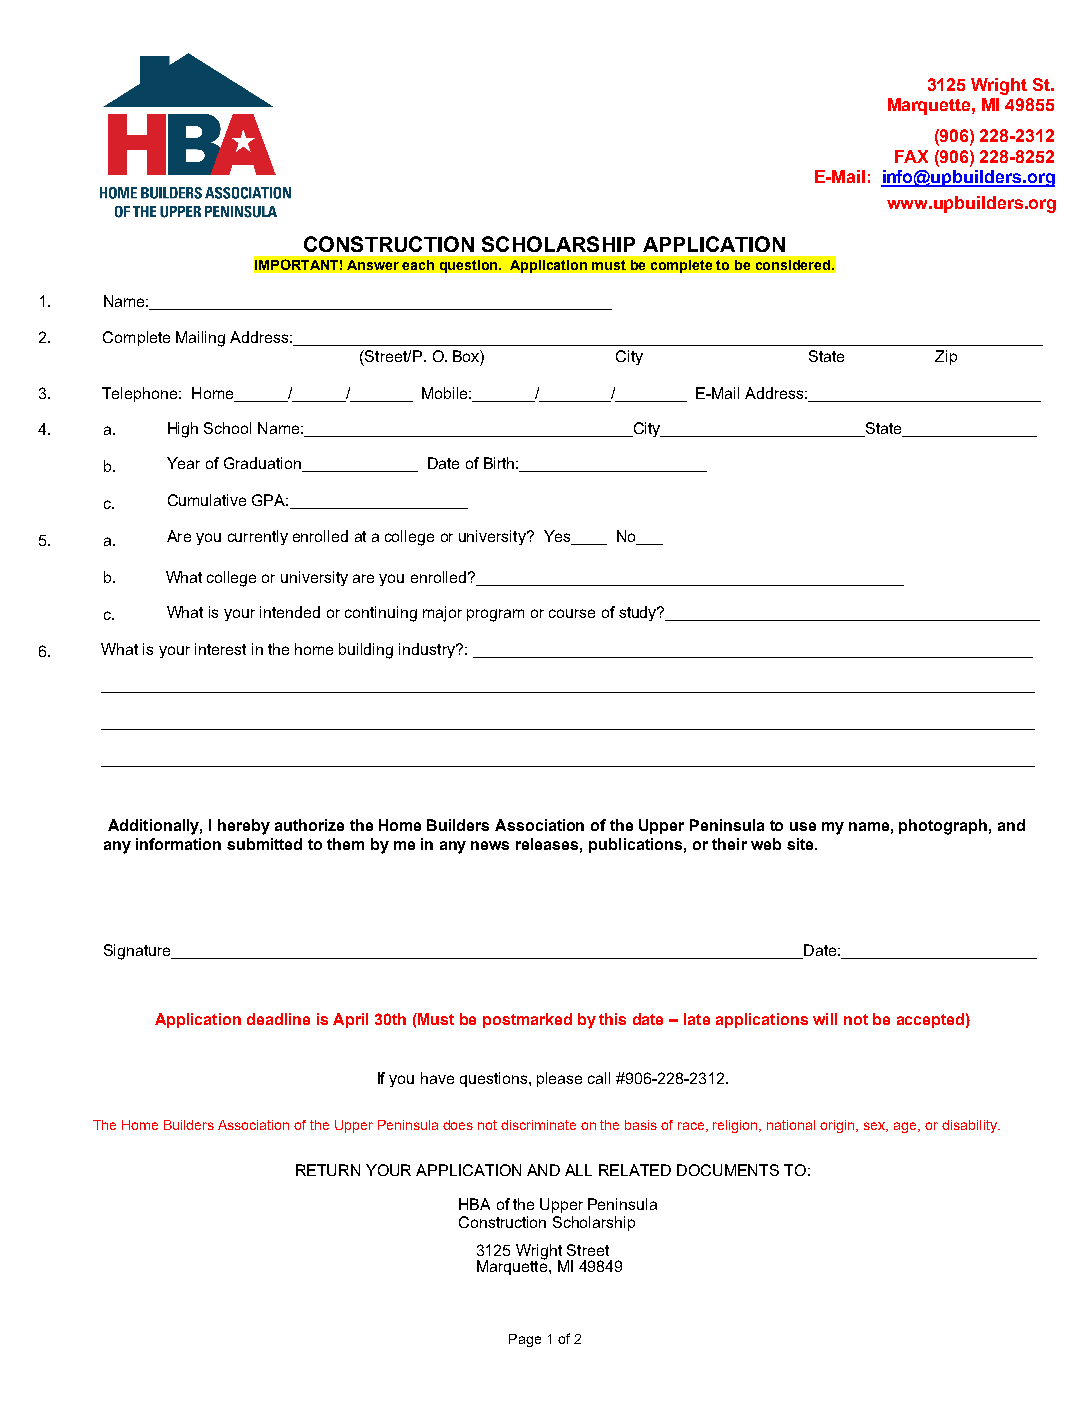  I want to click on news, so click(490, 845).
